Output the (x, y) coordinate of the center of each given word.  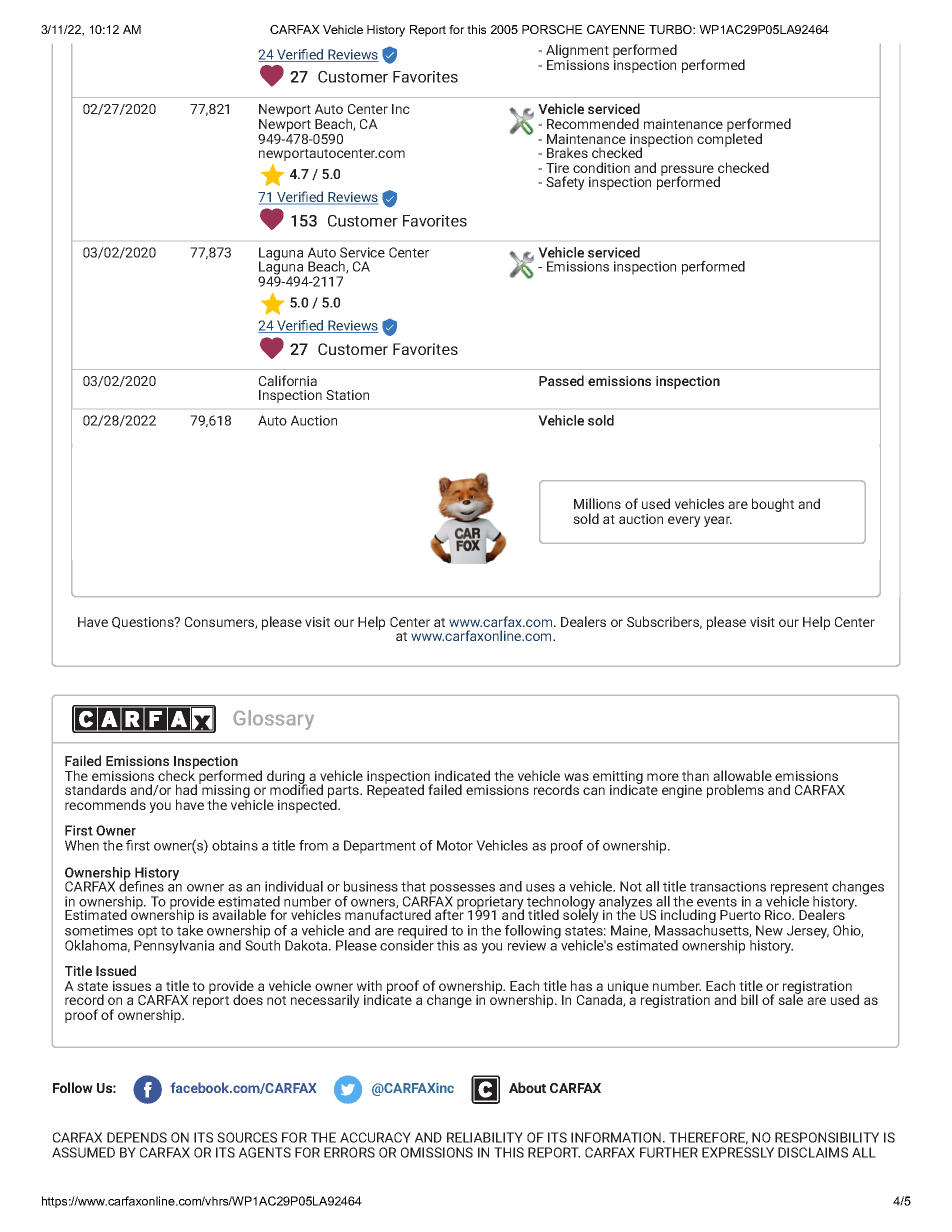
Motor (455, 845)
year (718, 521)
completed (729, 139)
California (288, 380)
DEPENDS (137, 1137)
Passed (561, 380)
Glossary (274, 720)
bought (773, 505)
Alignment (577, 51)
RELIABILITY (485, 1137)
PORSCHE (552, 29)
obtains (235, 845)
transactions (728, 886)
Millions (597, 503)
